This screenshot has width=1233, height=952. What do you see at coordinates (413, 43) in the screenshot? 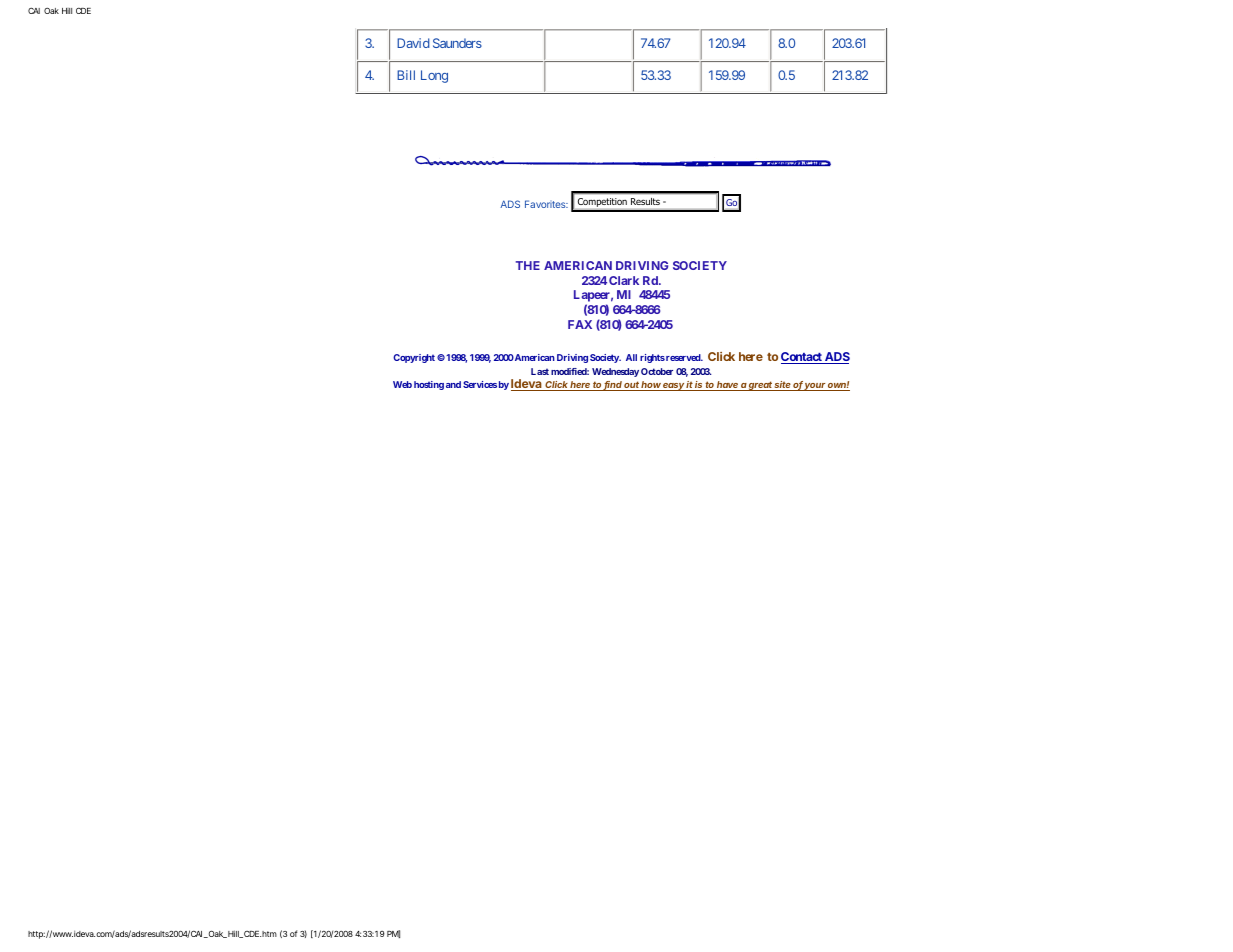
I see `David` at bounding box center [413, 43].
